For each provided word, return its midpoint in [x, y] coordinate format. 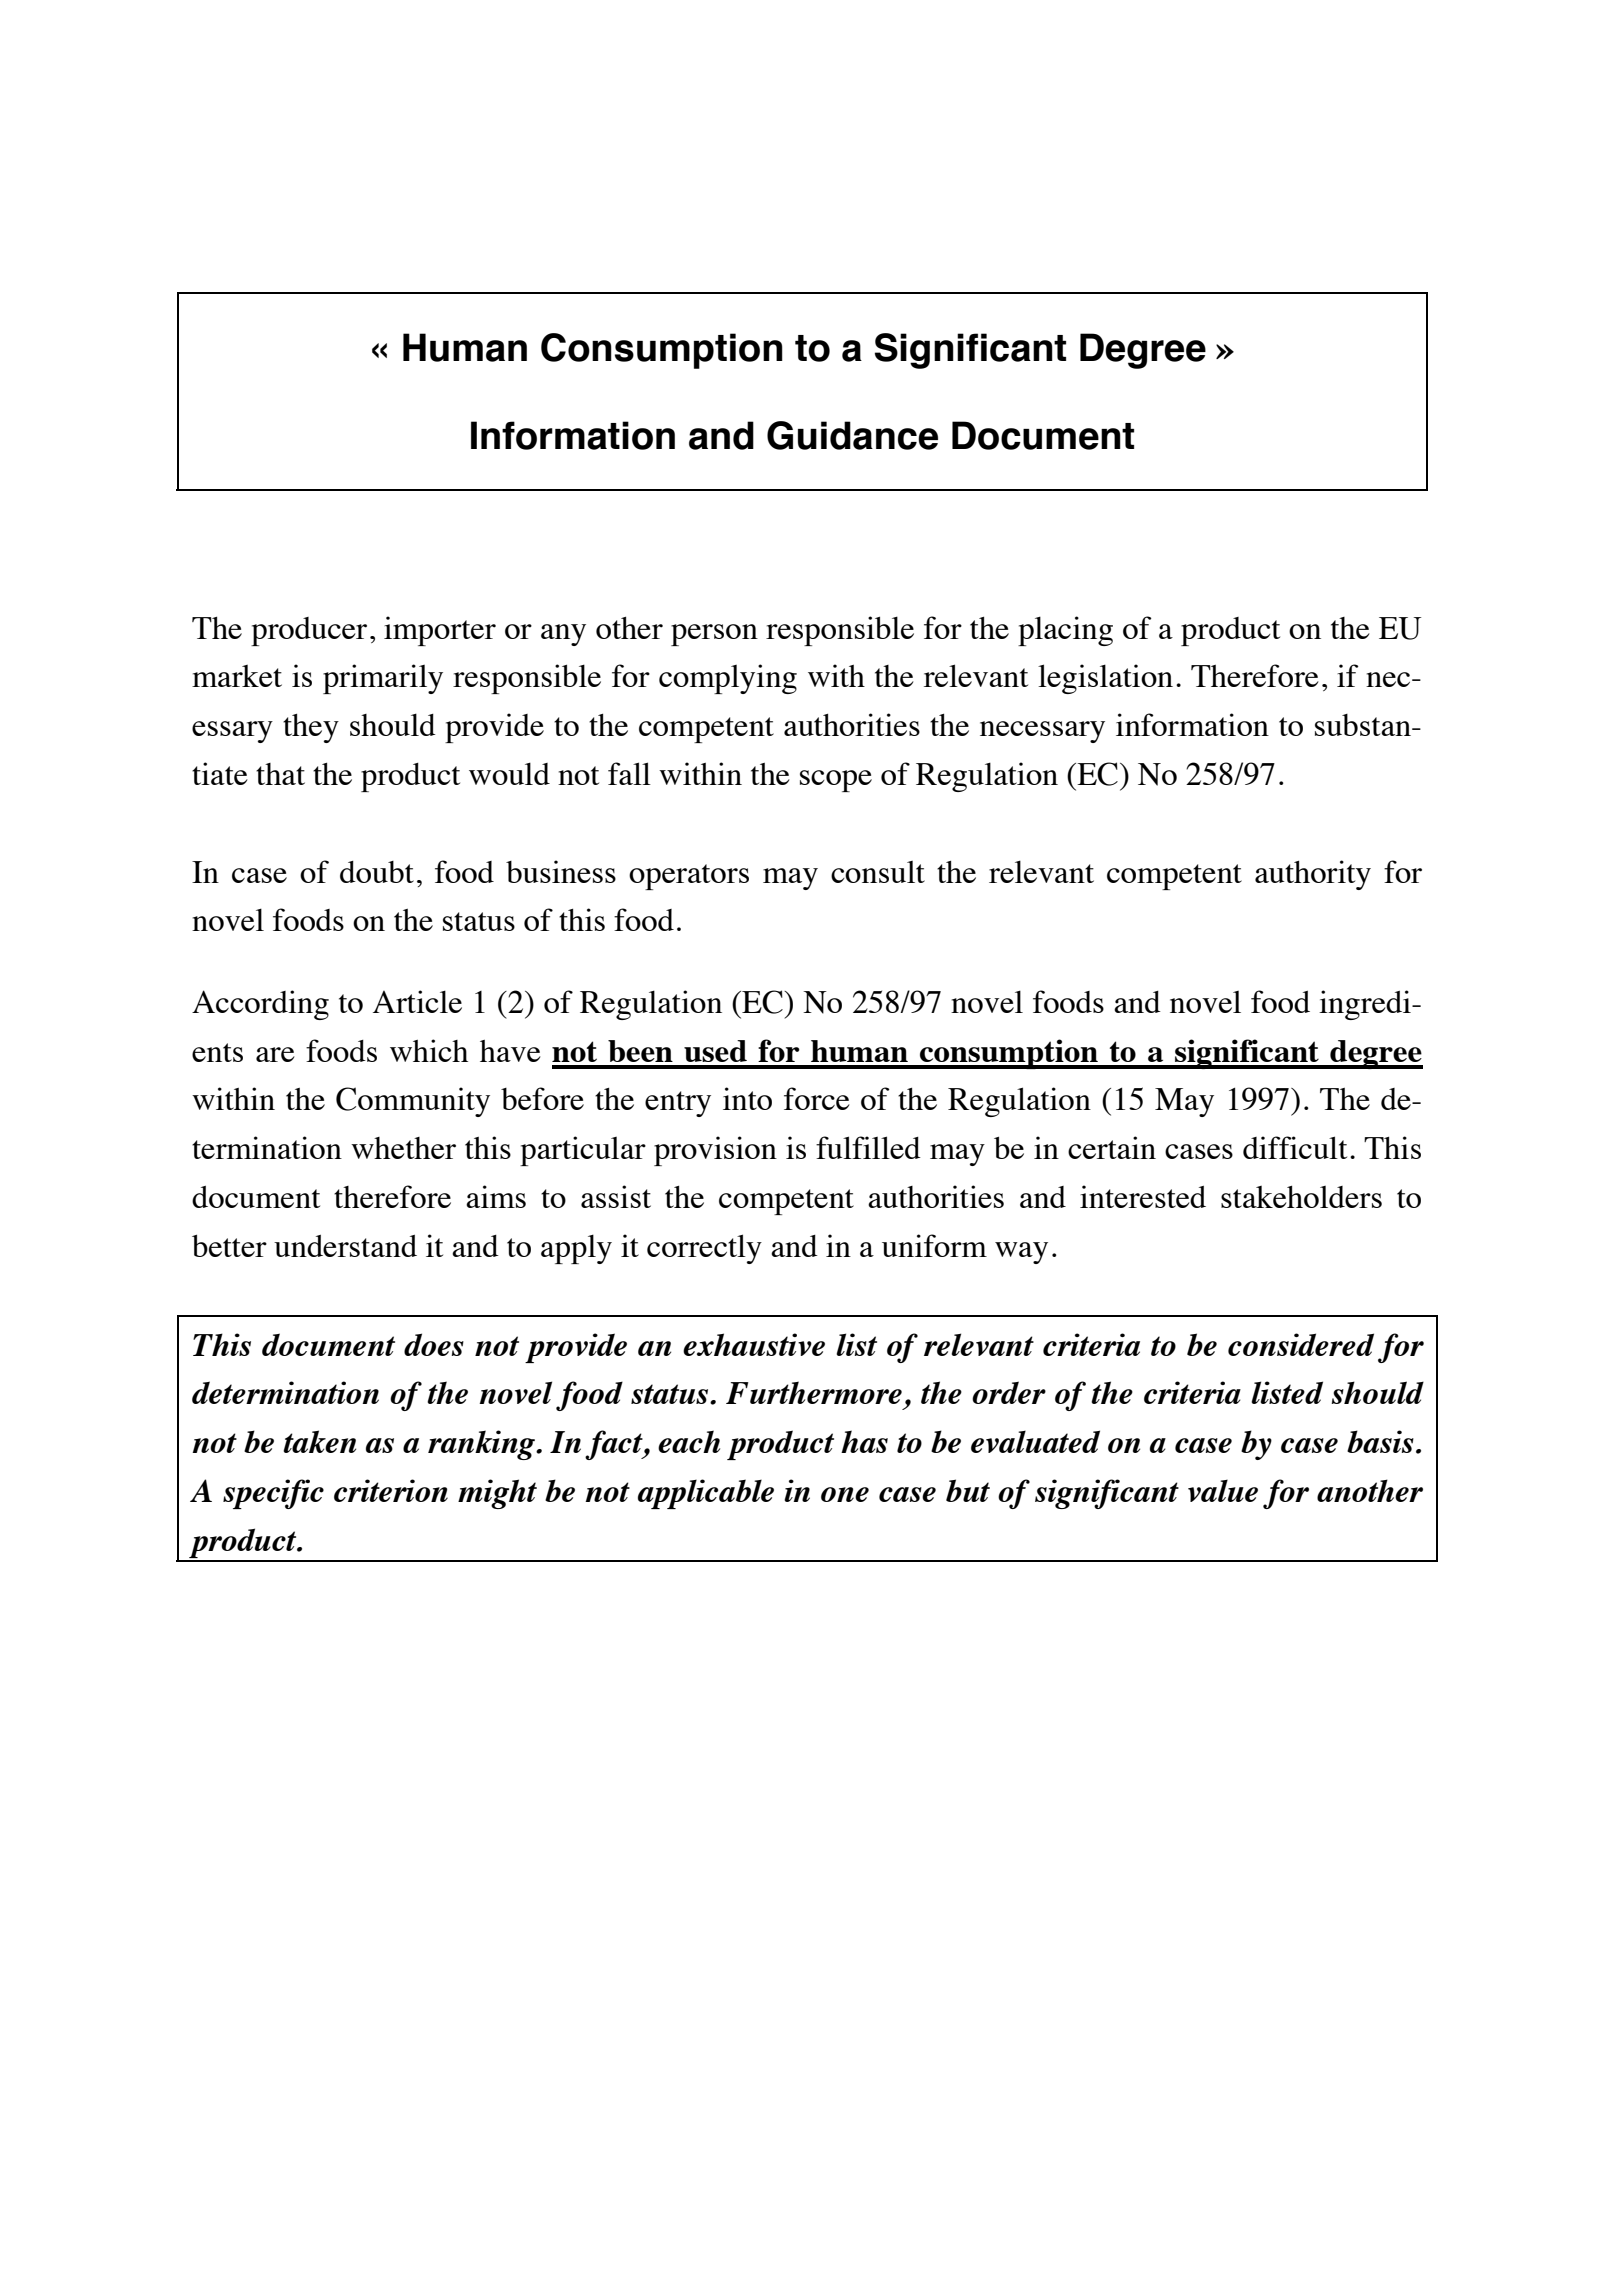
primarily [383, 679]
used [715, 1051]
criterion [391, 1490]
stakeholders [1301, 1197]
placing [1065, 631]
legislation [1105, 679]
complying [728, 679]
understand [345, 1246]
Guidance [852, 435]
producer [309, 631]
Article [417, 1001]
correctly [704, 1249]
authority [1313, 875]
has [864, 1441]
